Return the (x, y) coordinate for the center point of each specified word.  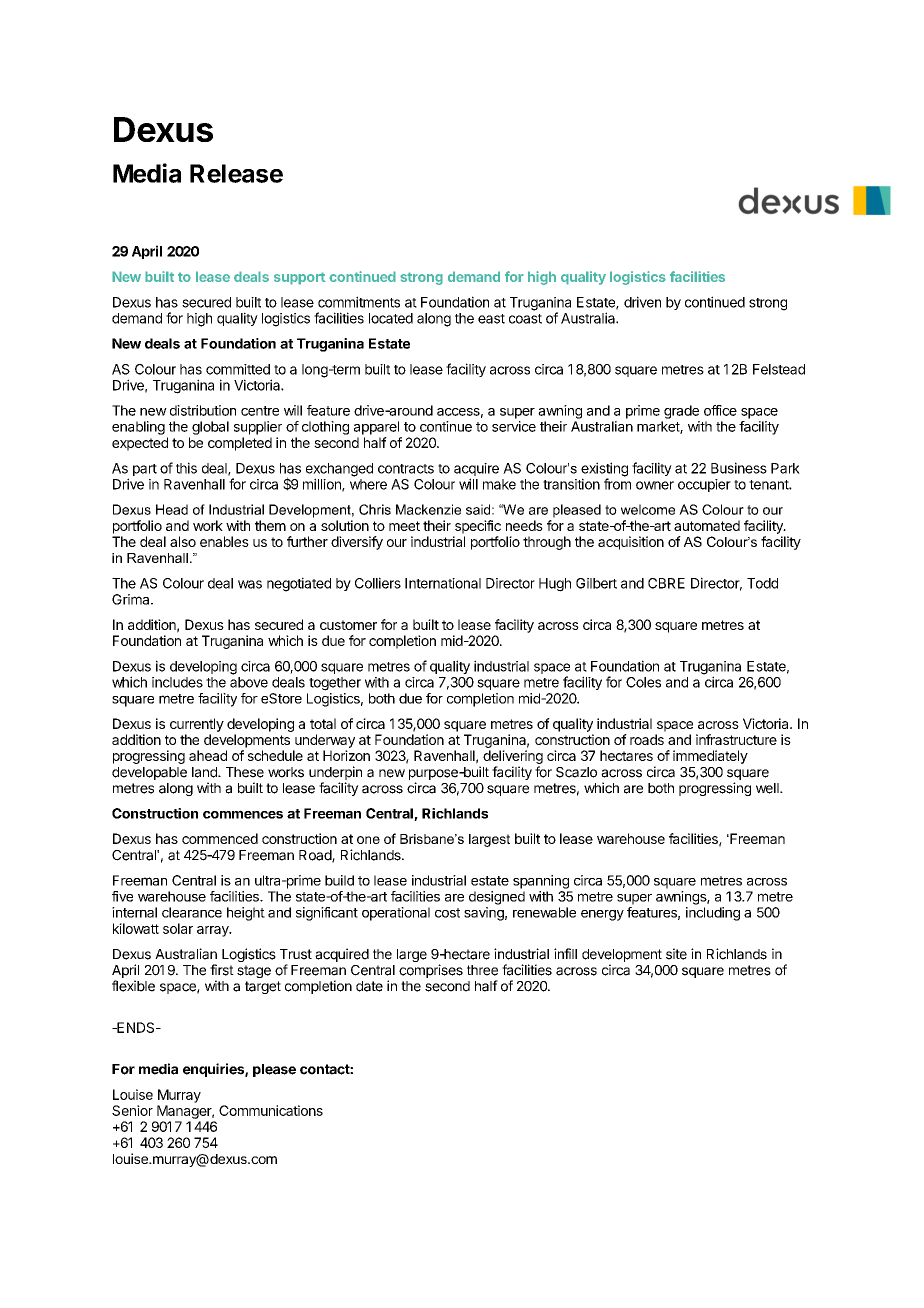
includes (177, 682)
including (713, 914)
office (720, 410)
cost (447, 913)
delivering (513, 757)
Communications (271, 1110)
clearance (192, 912)
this (186, 468)
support (300, 278)
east (491, 319)
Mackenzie (428, 509)
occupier (704, 485)
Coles (643, 682)
